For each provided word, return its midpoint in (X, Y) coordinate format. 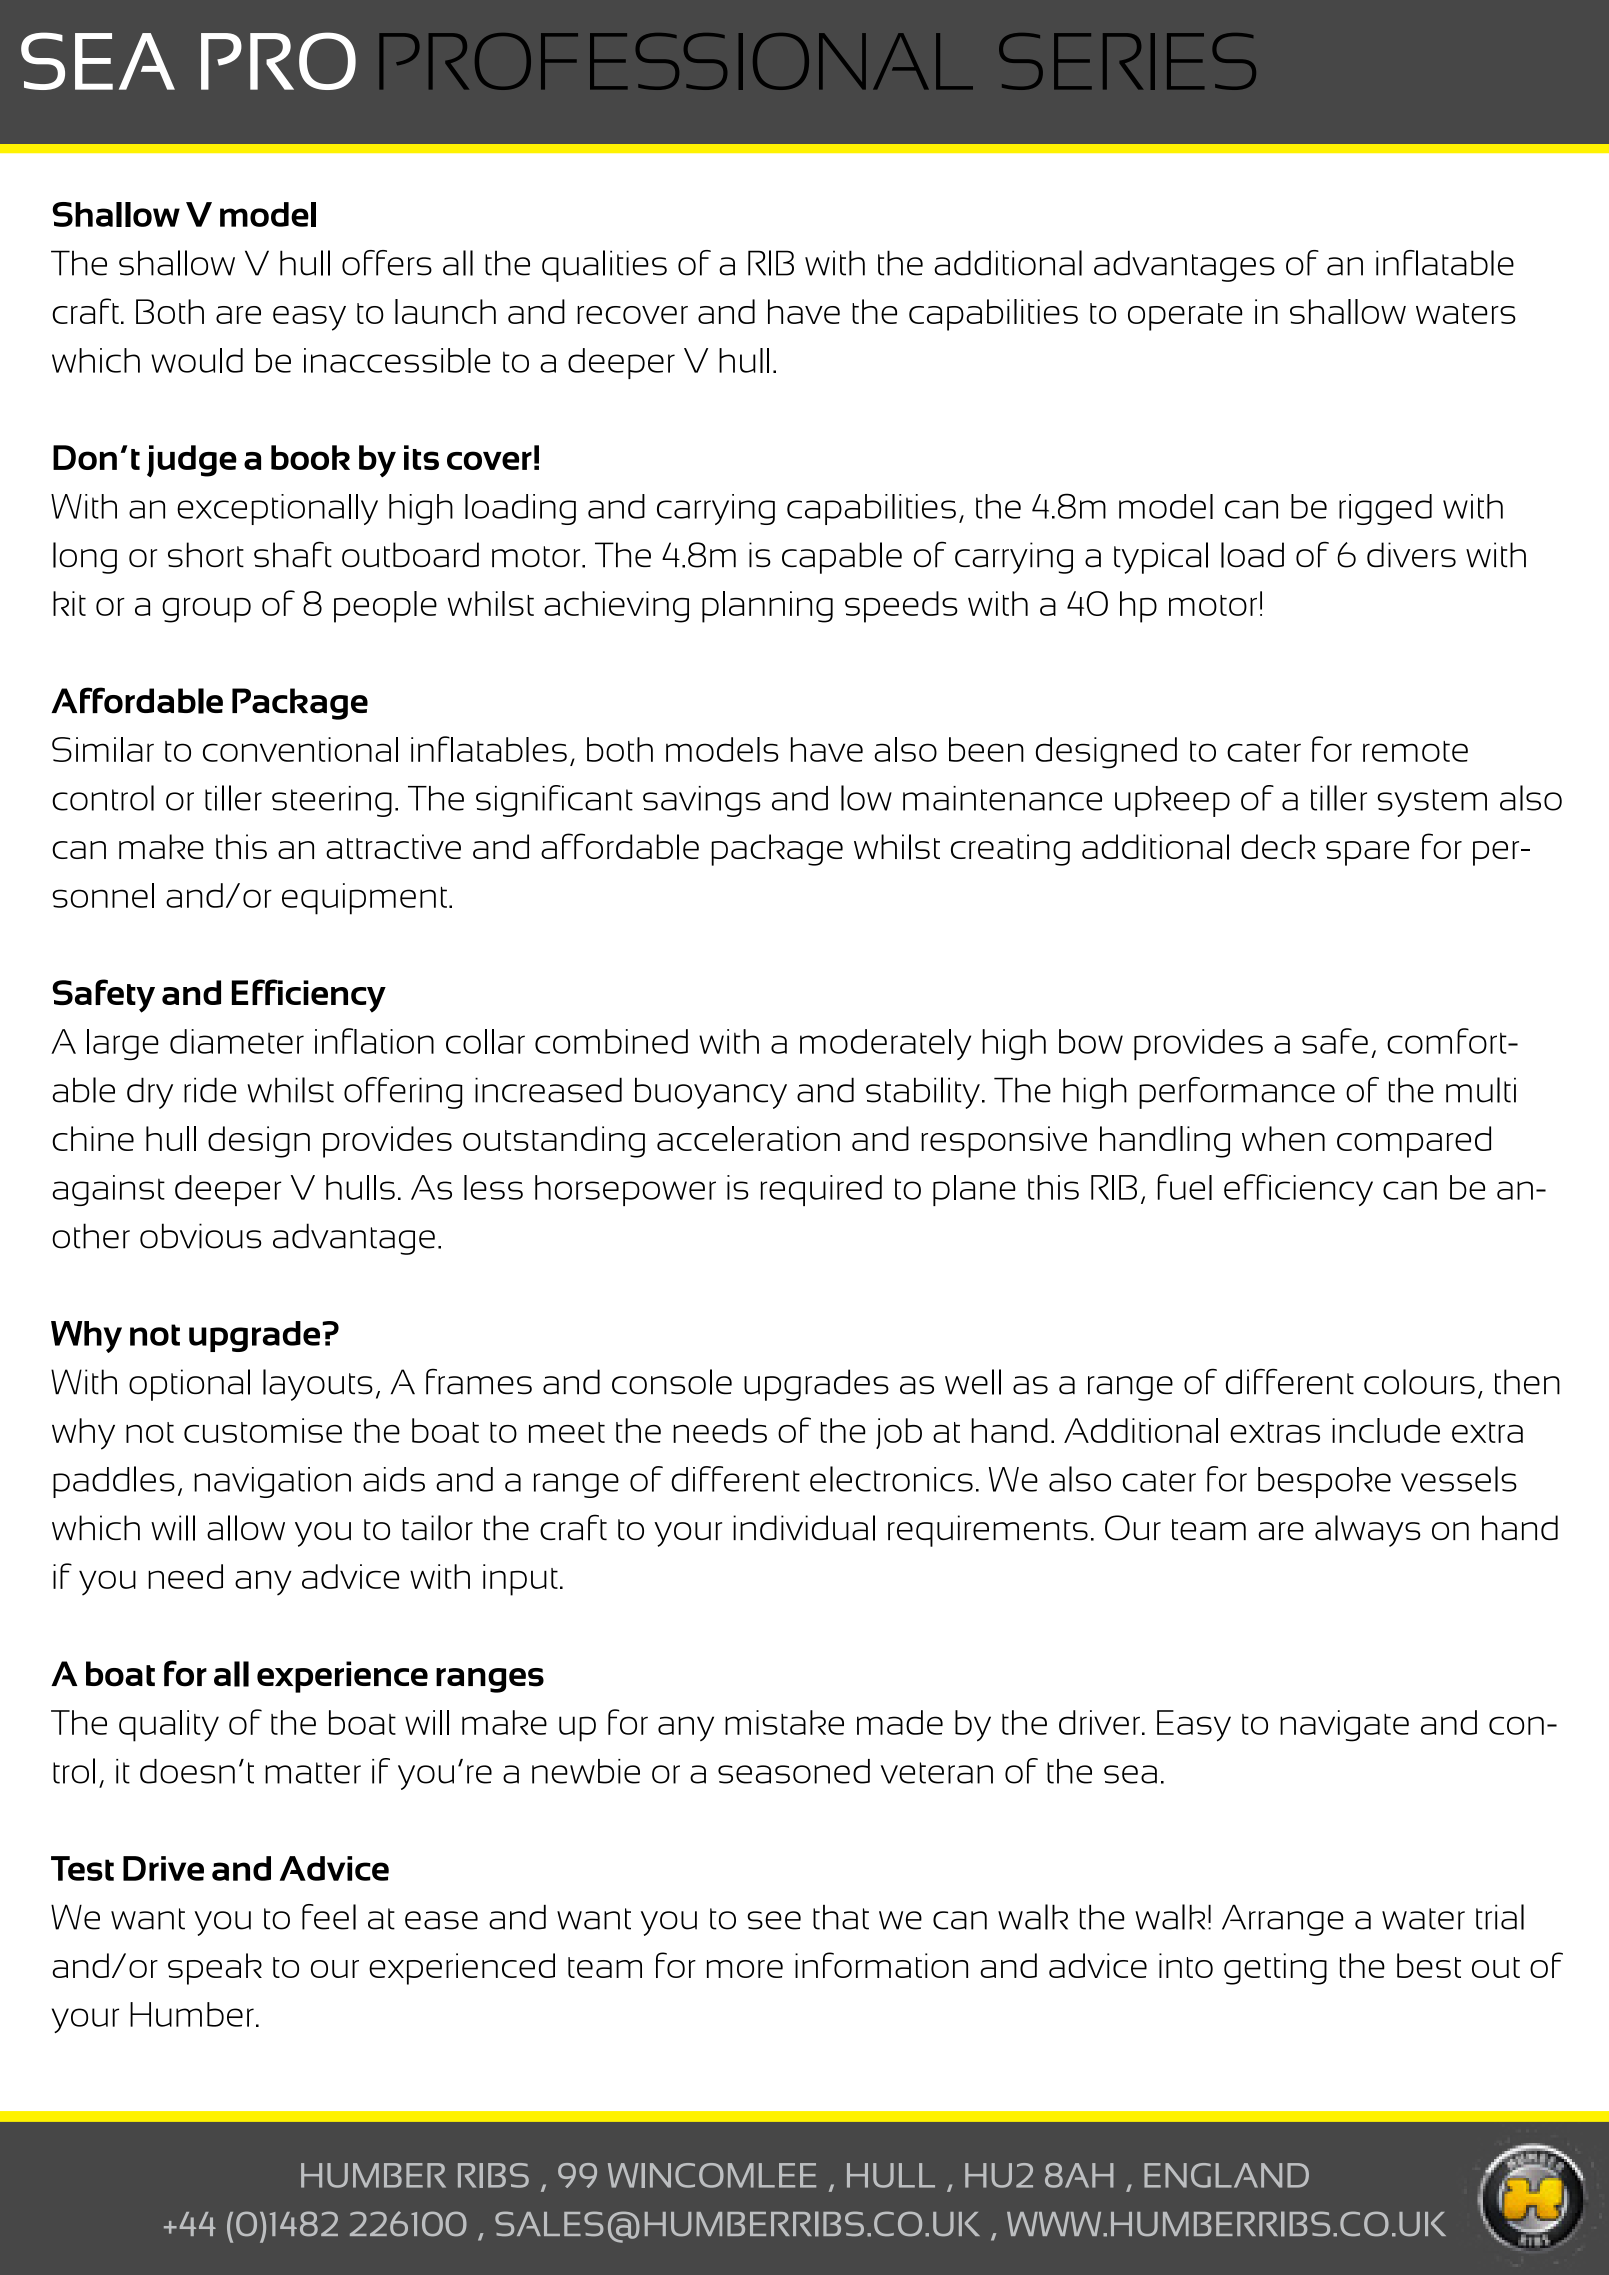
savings (702, 801)
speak (215, 1969)
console (672, 1382)
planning (767, 607)
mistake (784, 1722)
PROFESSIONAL (676, 61)
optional (189, 1385)
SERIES (1127, 61)
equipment (364, 899)
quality (169, 1726)
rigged (1385, 509)
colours (1419, 1382)
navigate (1344, 1726)
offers (387, 263)
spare (1367, 853)
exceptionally (277, 509)
